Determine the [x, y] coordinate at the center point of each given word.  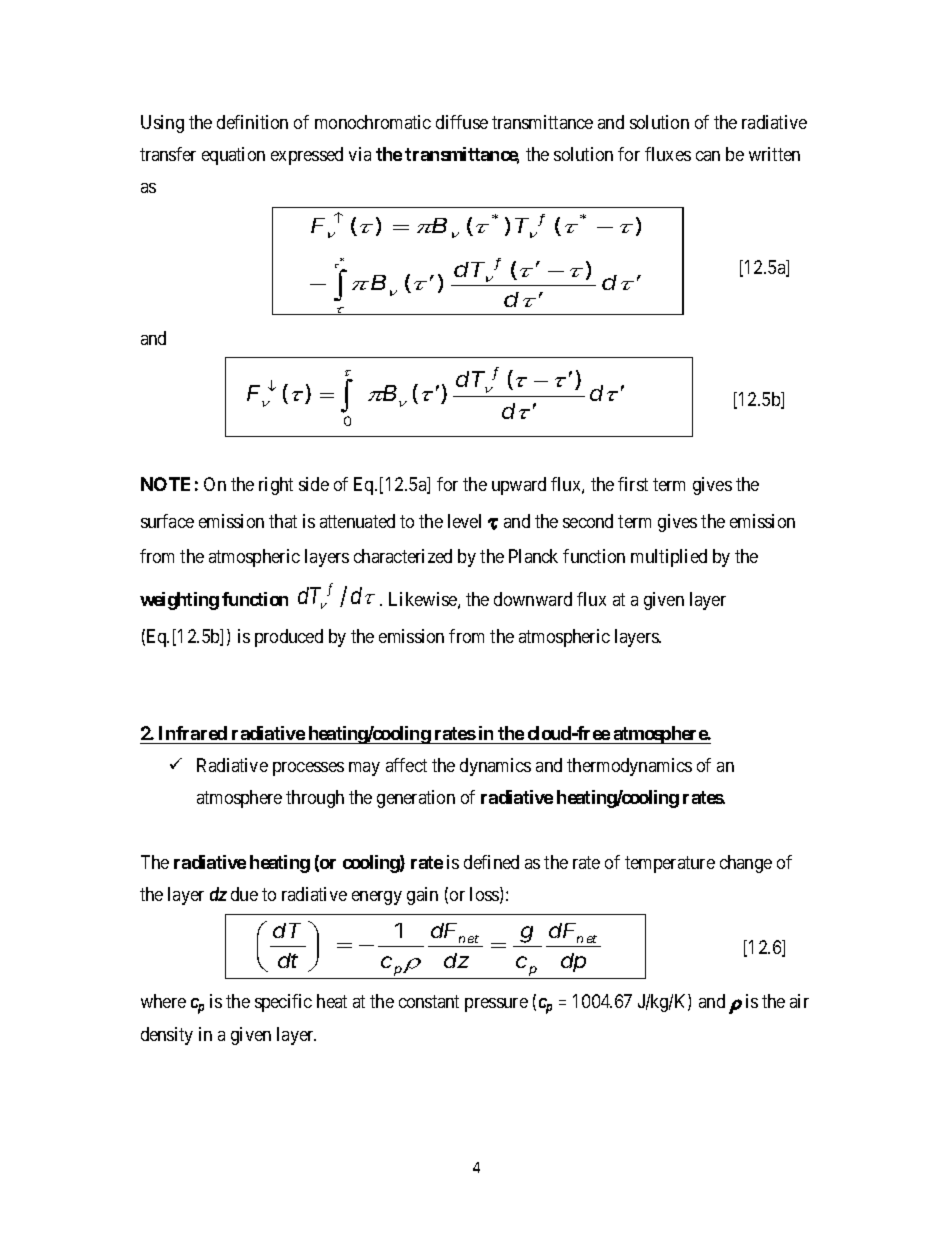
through [315, 799]
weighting [179, 601]
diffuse [462, 122]
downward [533, 599]
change [746, 864]
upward [519, 486]
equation [233, 156]
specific [283, 1003]
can [708, 156]
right [276, 486]
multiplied [669, 558]
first [633, 484]
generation [416, 799]
